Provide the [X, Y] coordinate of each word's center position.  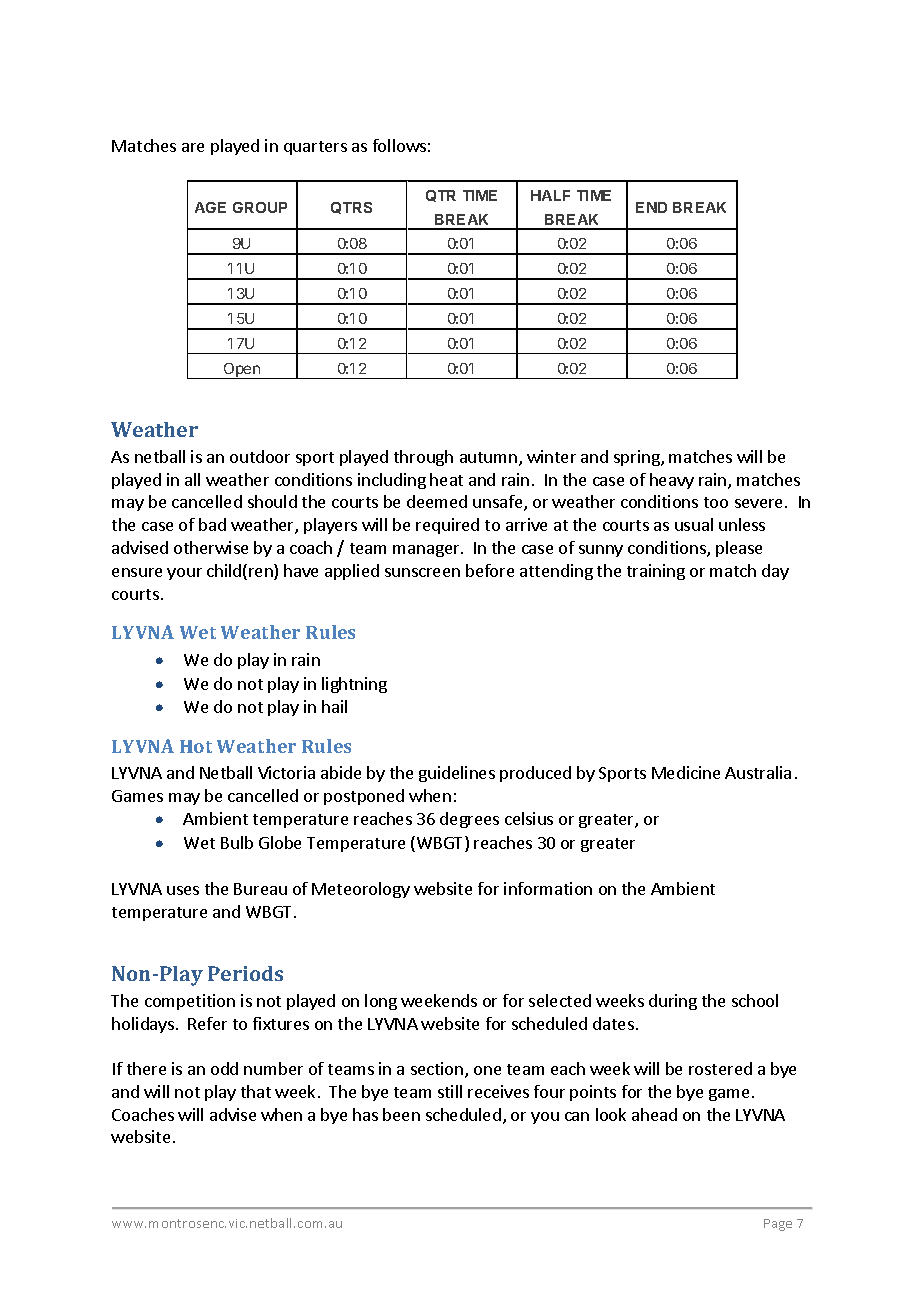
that [256, 1091]
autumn [488, 457]
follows [399, 145]
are [193, 147]
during [673, 1002]
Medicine [686, 772]
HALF [550, 195]
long [381, 1002]
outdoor [260, 456]
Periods [245, 973]
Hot [196, 746]
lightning [354, 685]
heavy [672, 481]
